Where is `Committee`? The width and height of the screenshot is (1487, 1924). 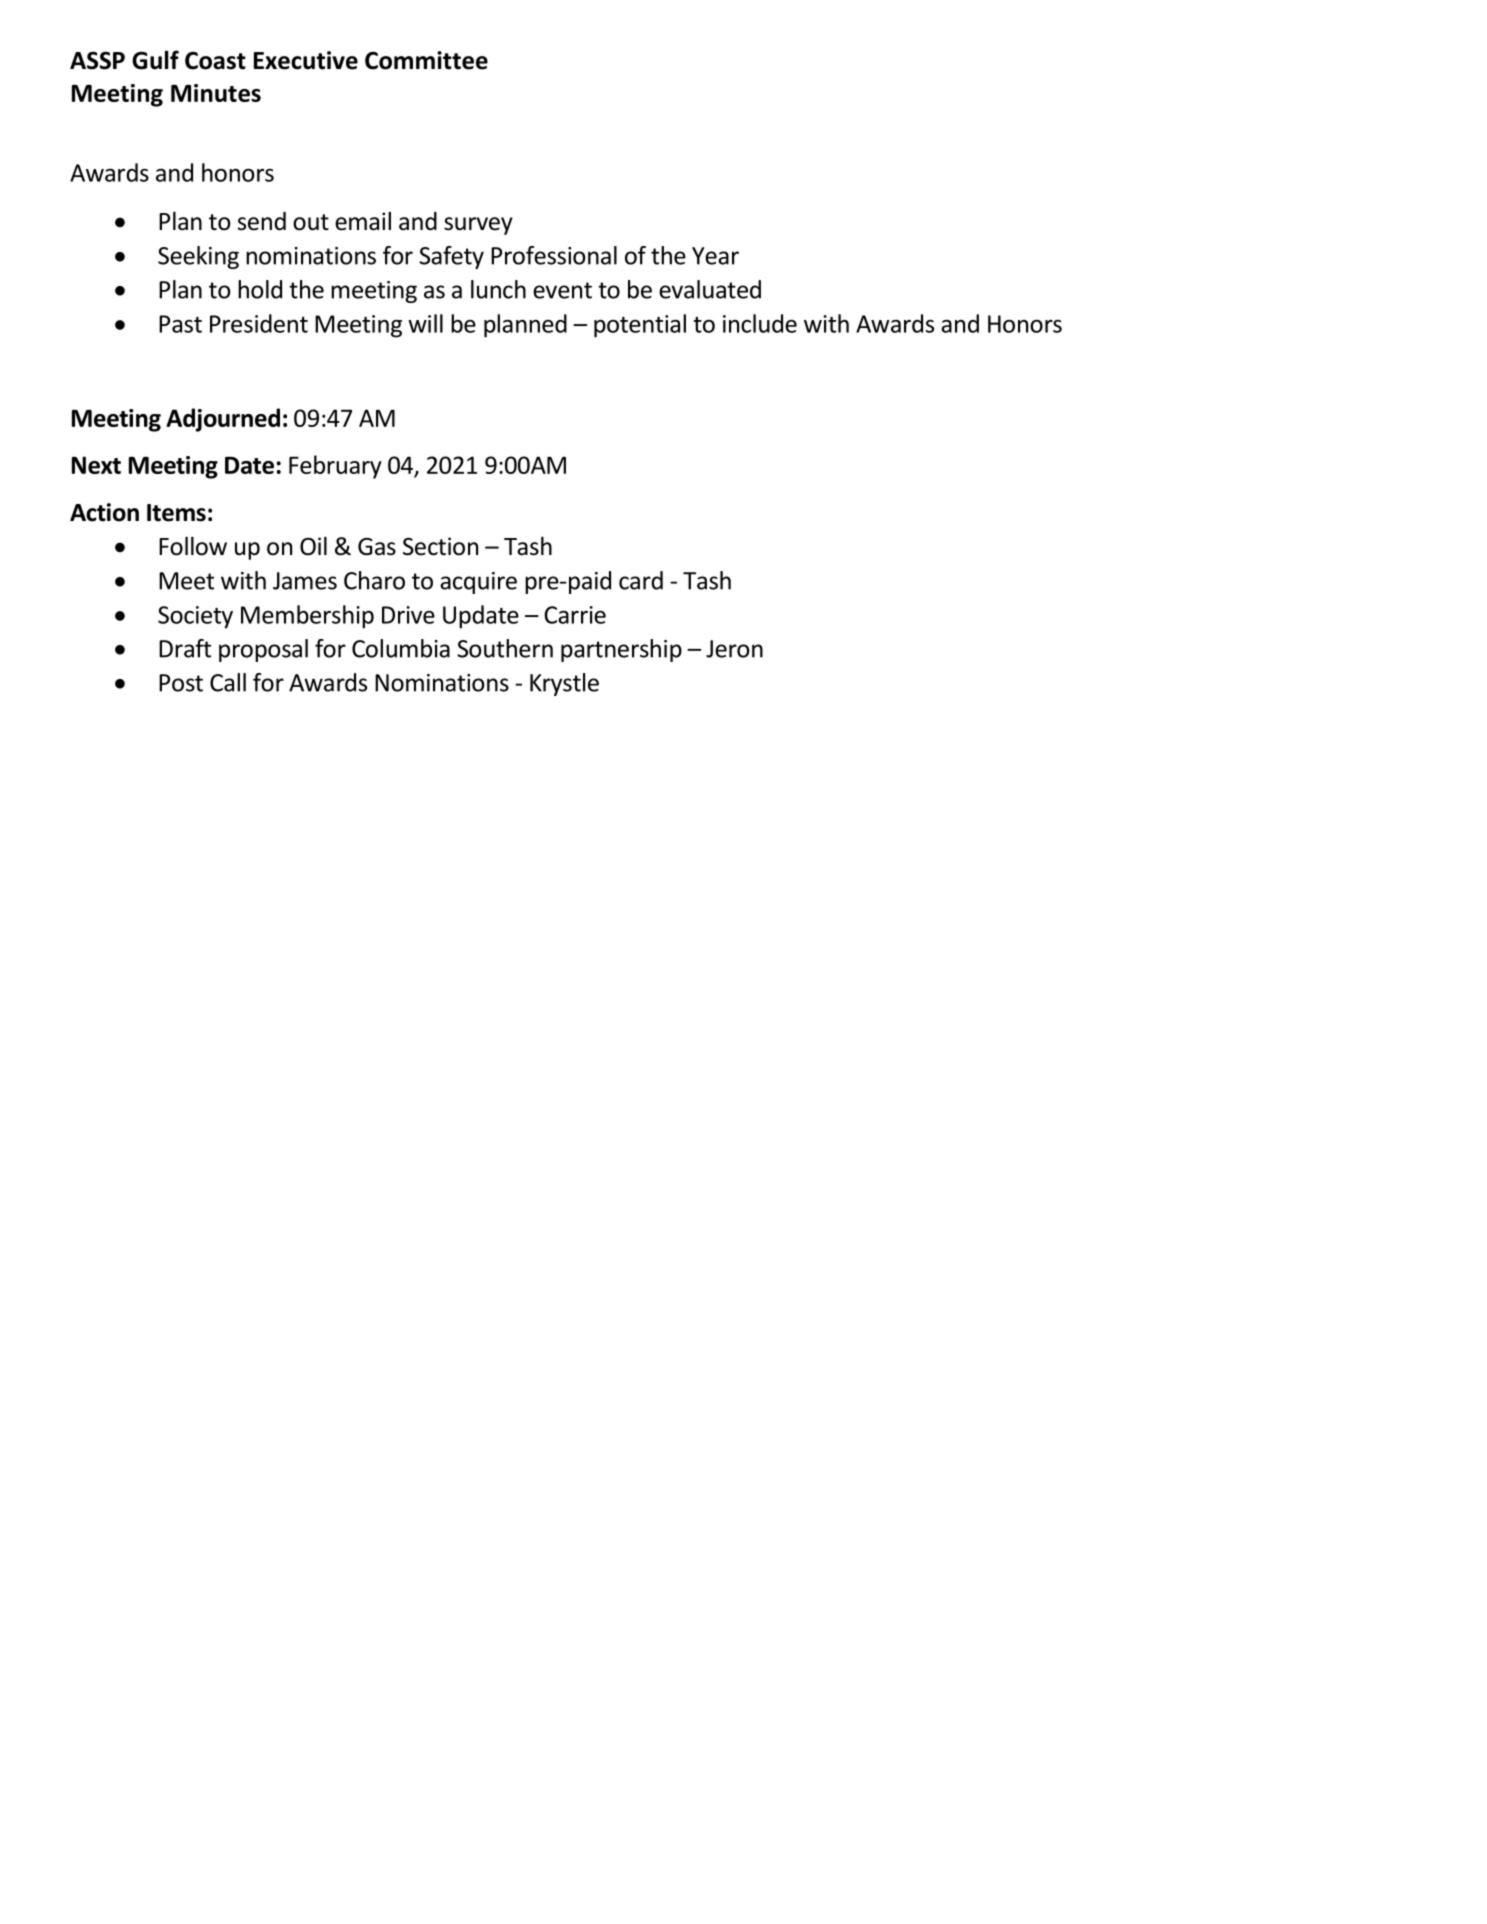 Committee is located at coordinates (426, 60).
